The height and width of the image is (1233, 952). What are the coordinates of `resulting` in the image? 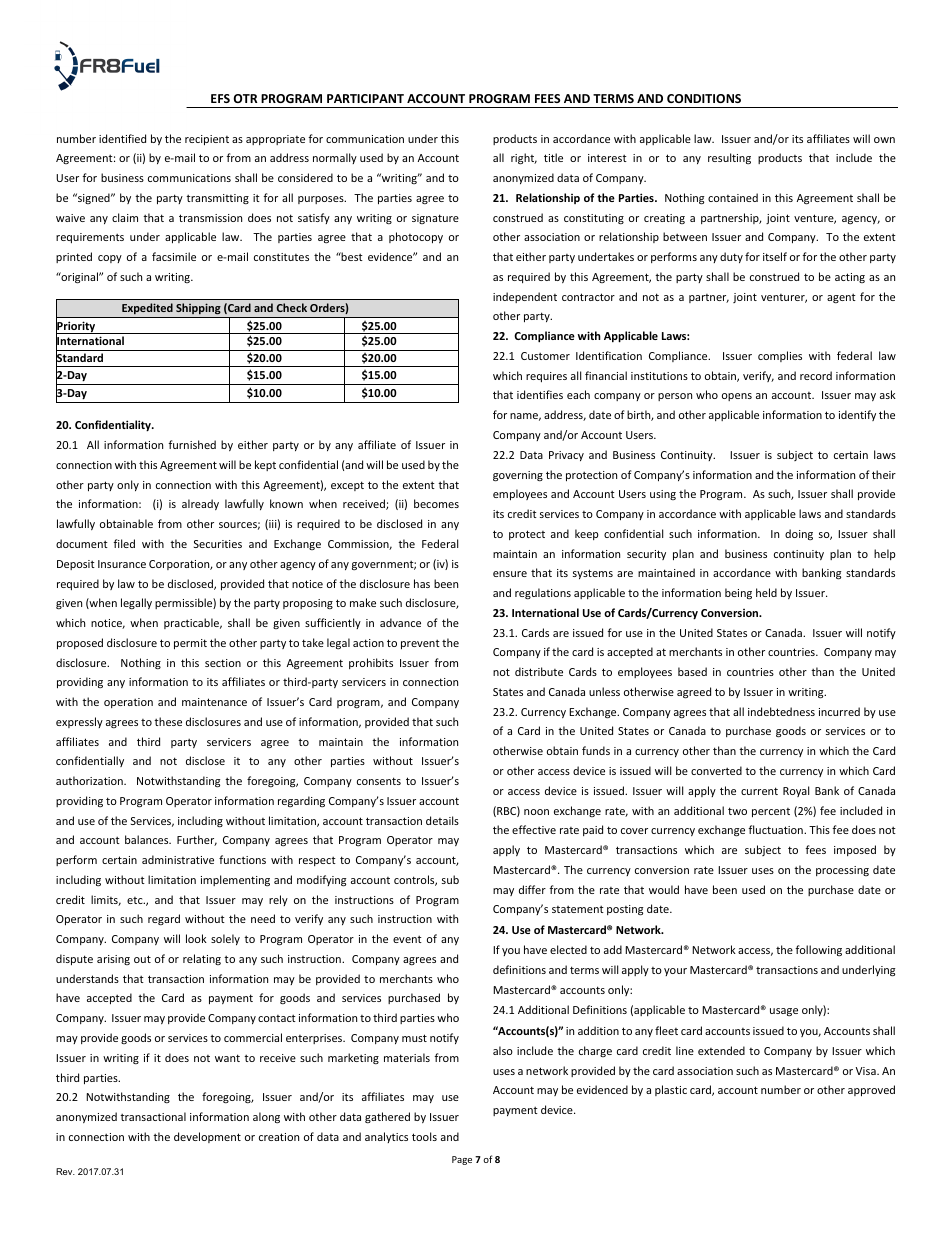 It's located at (729, 158).
